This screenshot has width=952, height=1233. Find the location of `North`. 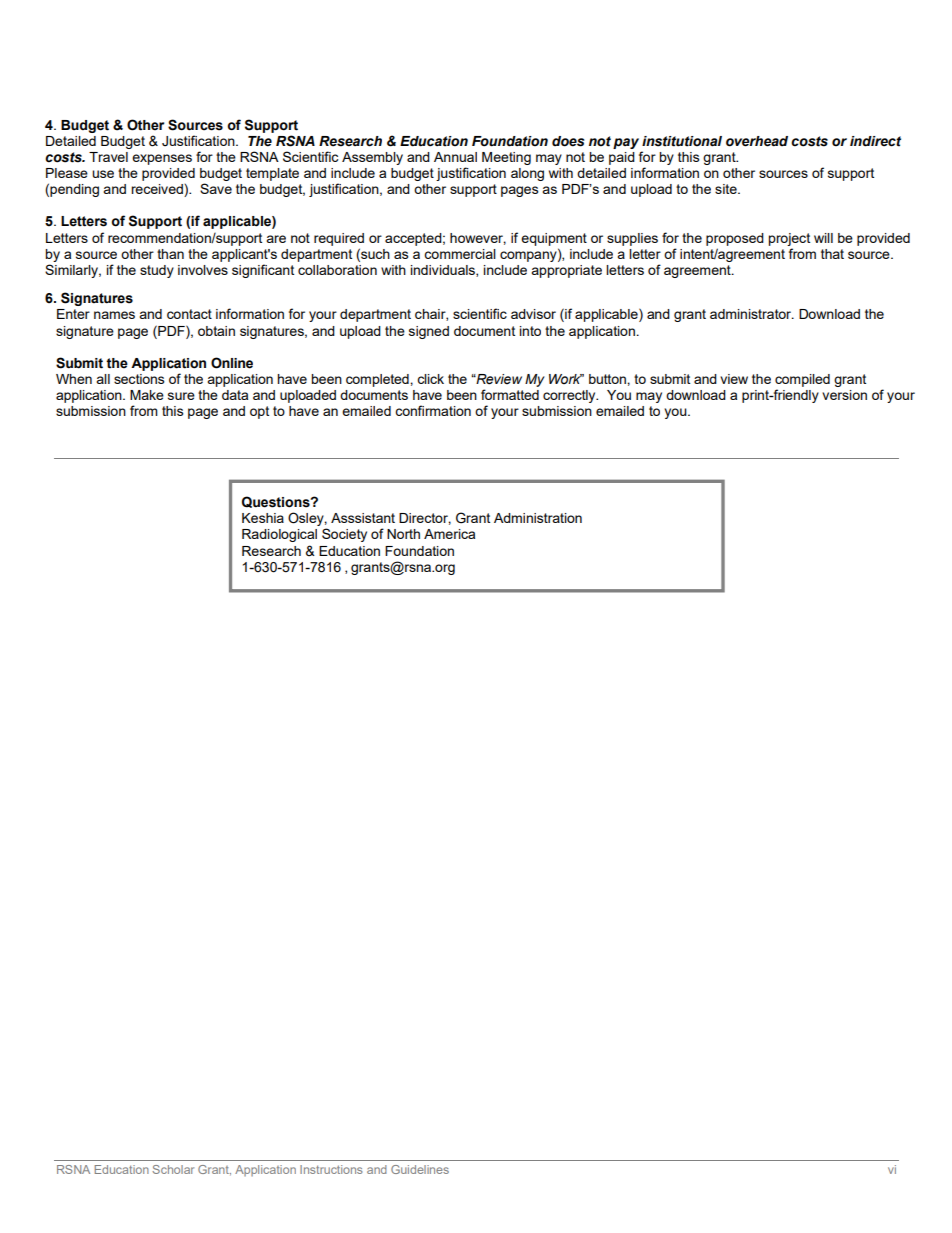

North is located at coordinates (403, 534).
